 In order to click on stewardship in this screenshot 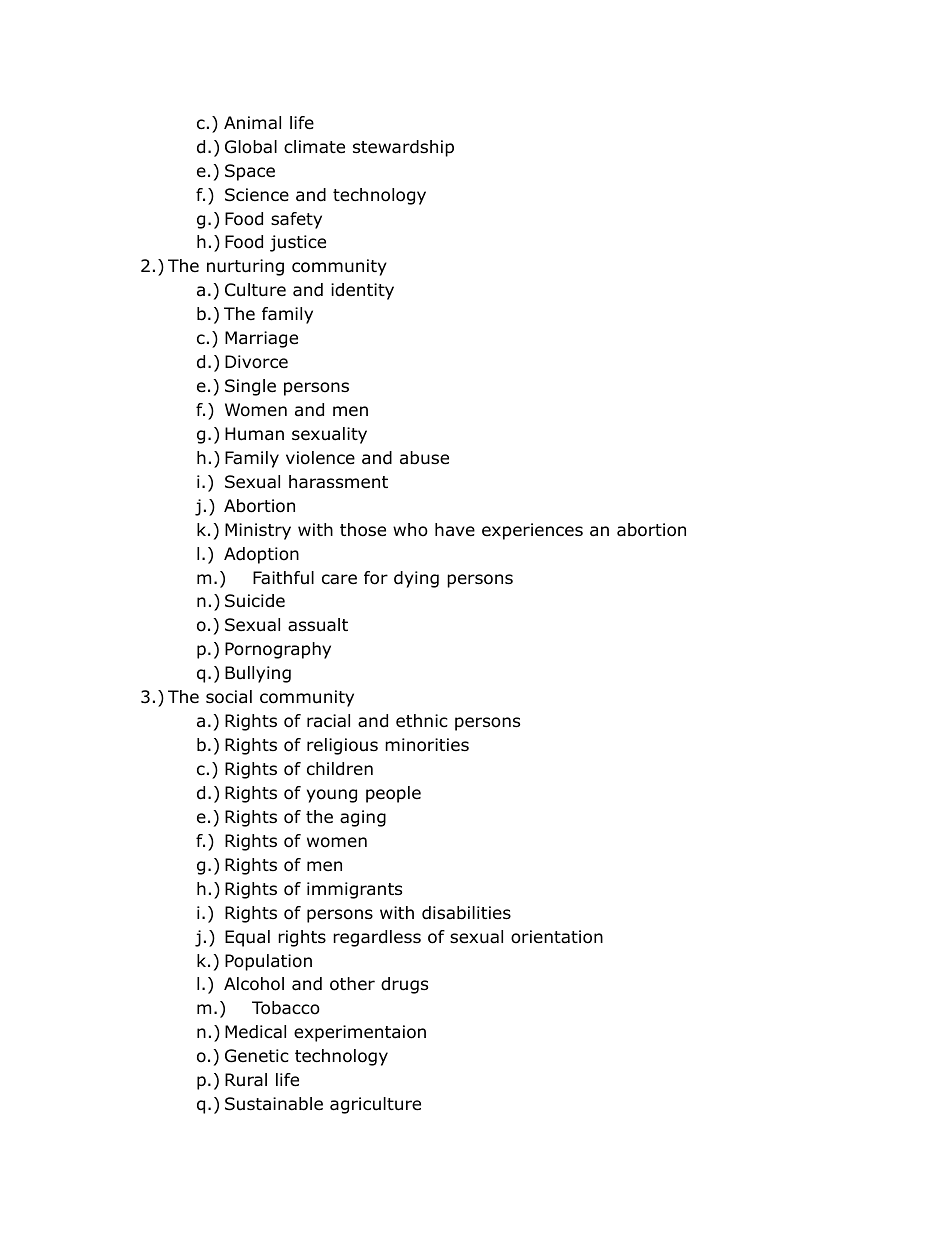, I will do `click(403, 148)`.
